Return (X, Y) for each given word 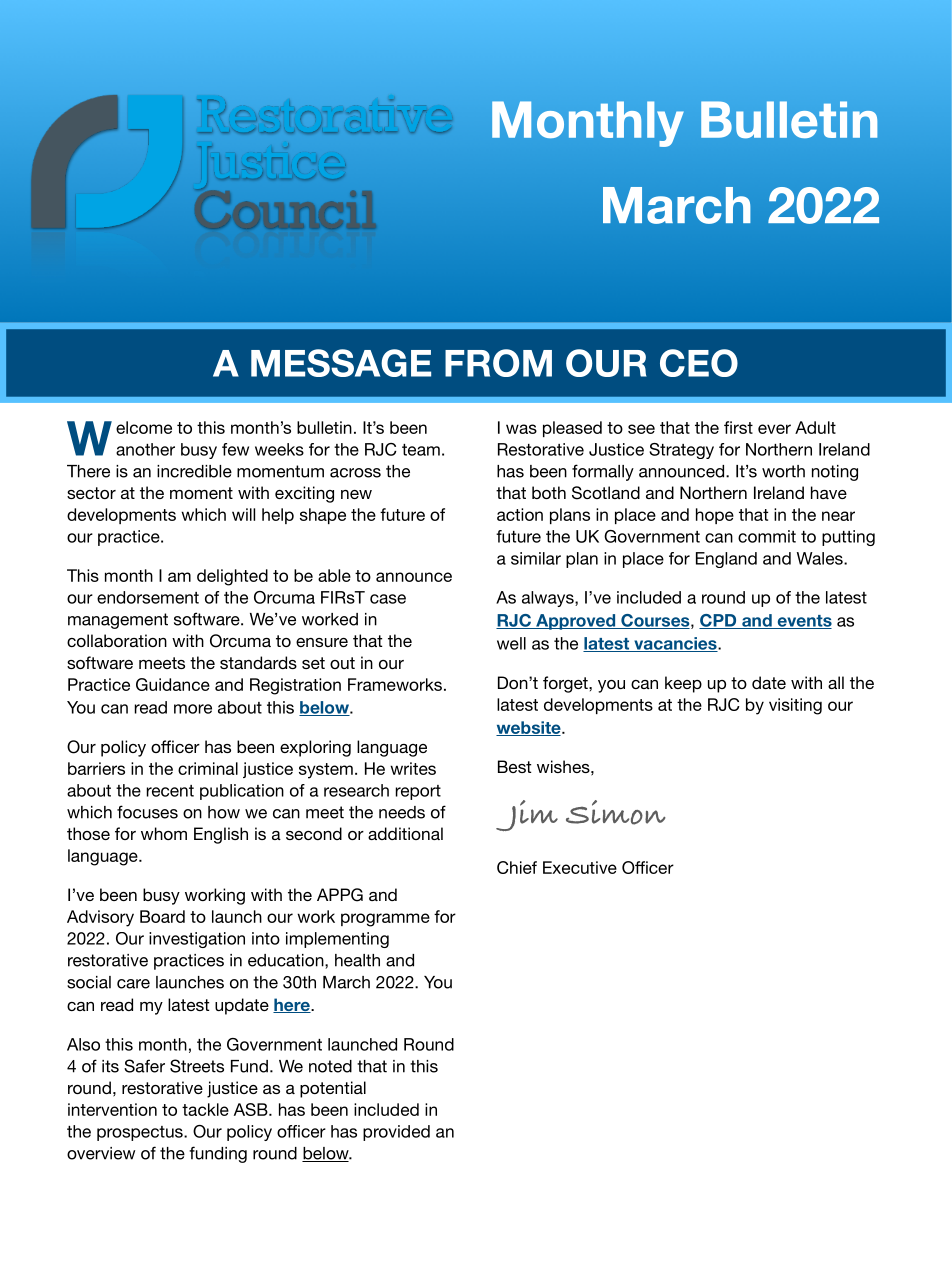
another (145, 449)
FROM (498, 363)
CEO (699, 363)
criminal (208, 768)
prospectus (141, 1133)
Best (514, 766)
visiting (795, 706)
